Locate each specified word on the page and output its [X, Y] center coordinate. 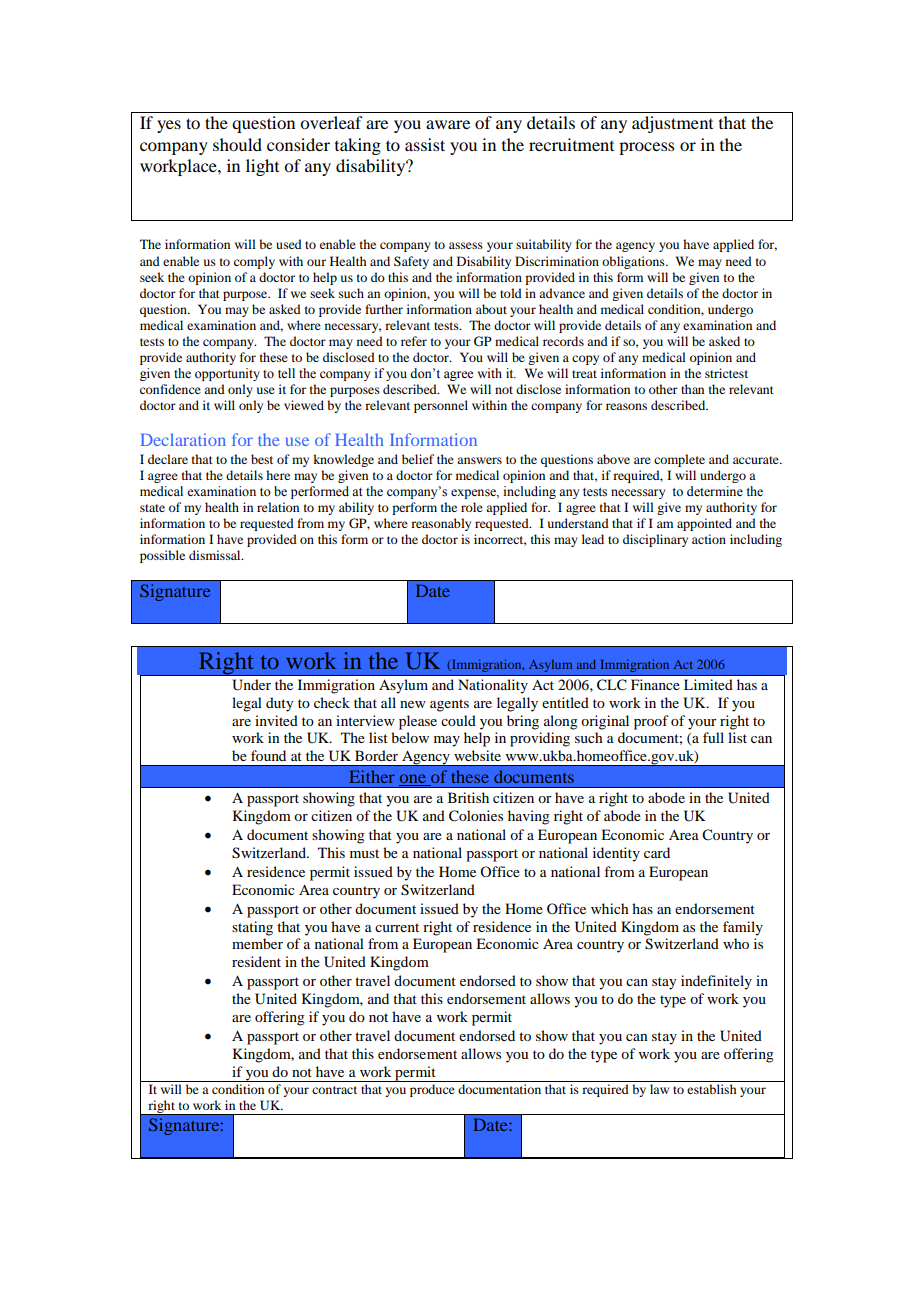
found [268, 755]
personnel [441, 406]
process [647, 148]
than [692, 389]
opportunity [227, 374]
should [237, 144]
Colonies [476, 816]
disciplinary [655, 540]
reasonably [441, 524]
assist [425, 144]
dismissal [216, 555]
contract [334, 1090]
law [659, 1089]
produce [432, 1090]
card [657, 852]
